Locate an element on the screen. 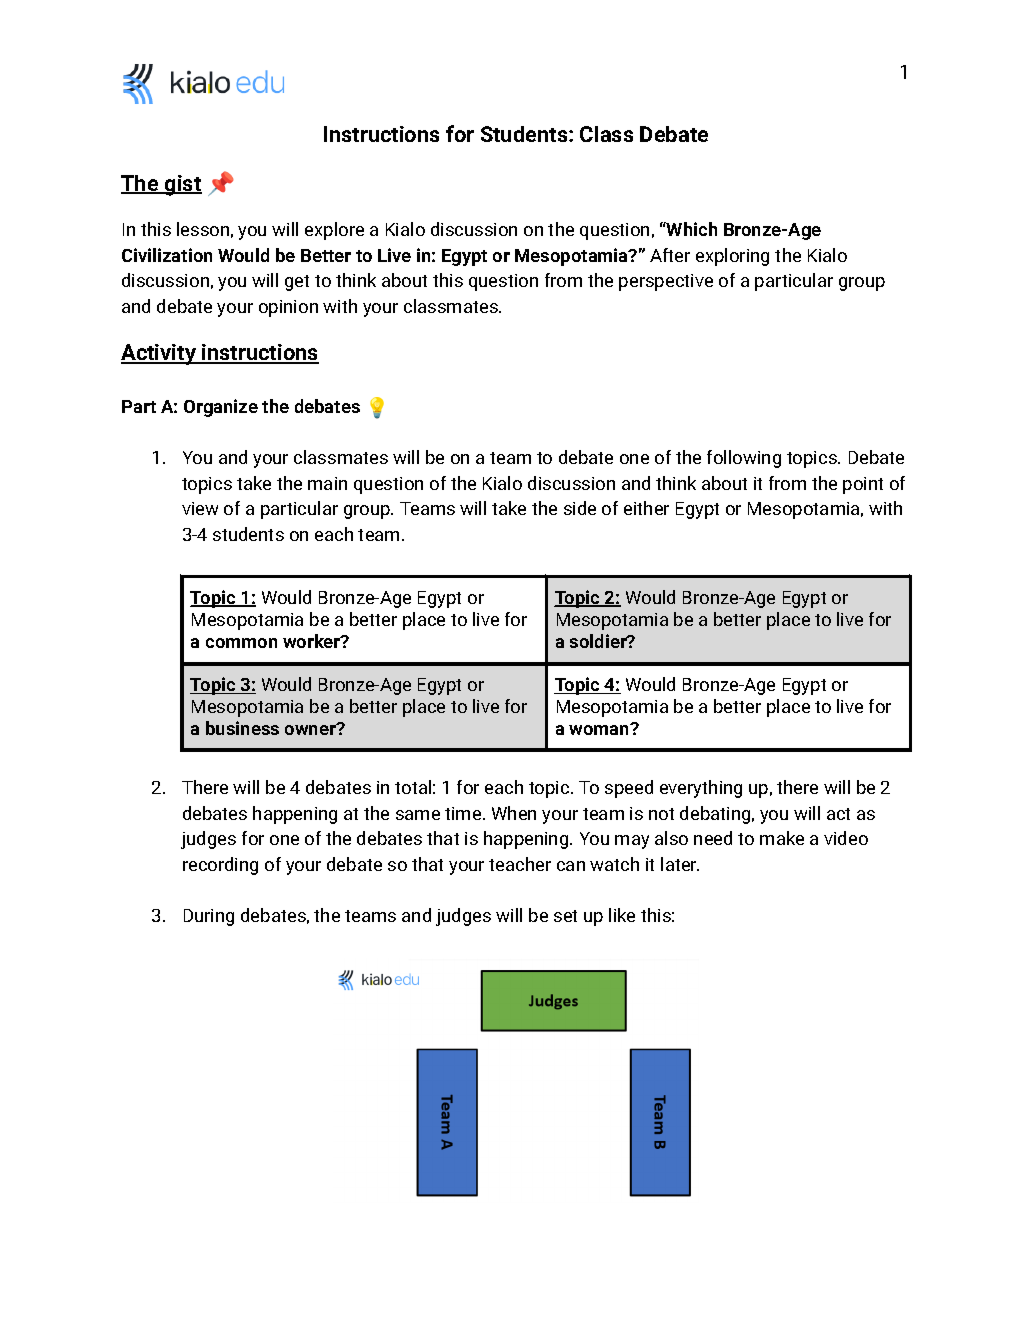  During is located at coordinates (209, 917).
